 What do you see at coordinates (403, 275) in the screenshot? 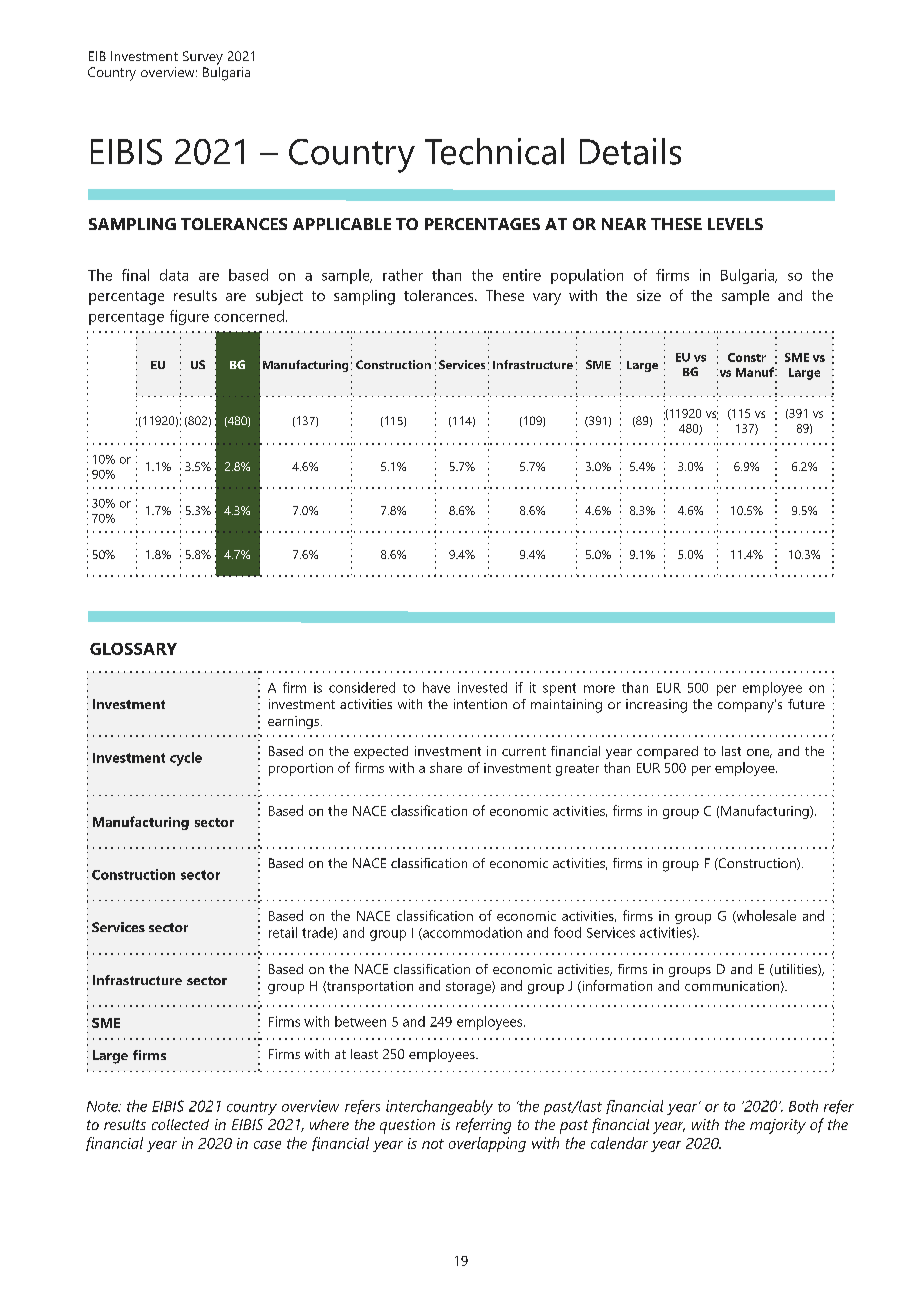
I see `rather` at bounding box center [403, 275].
